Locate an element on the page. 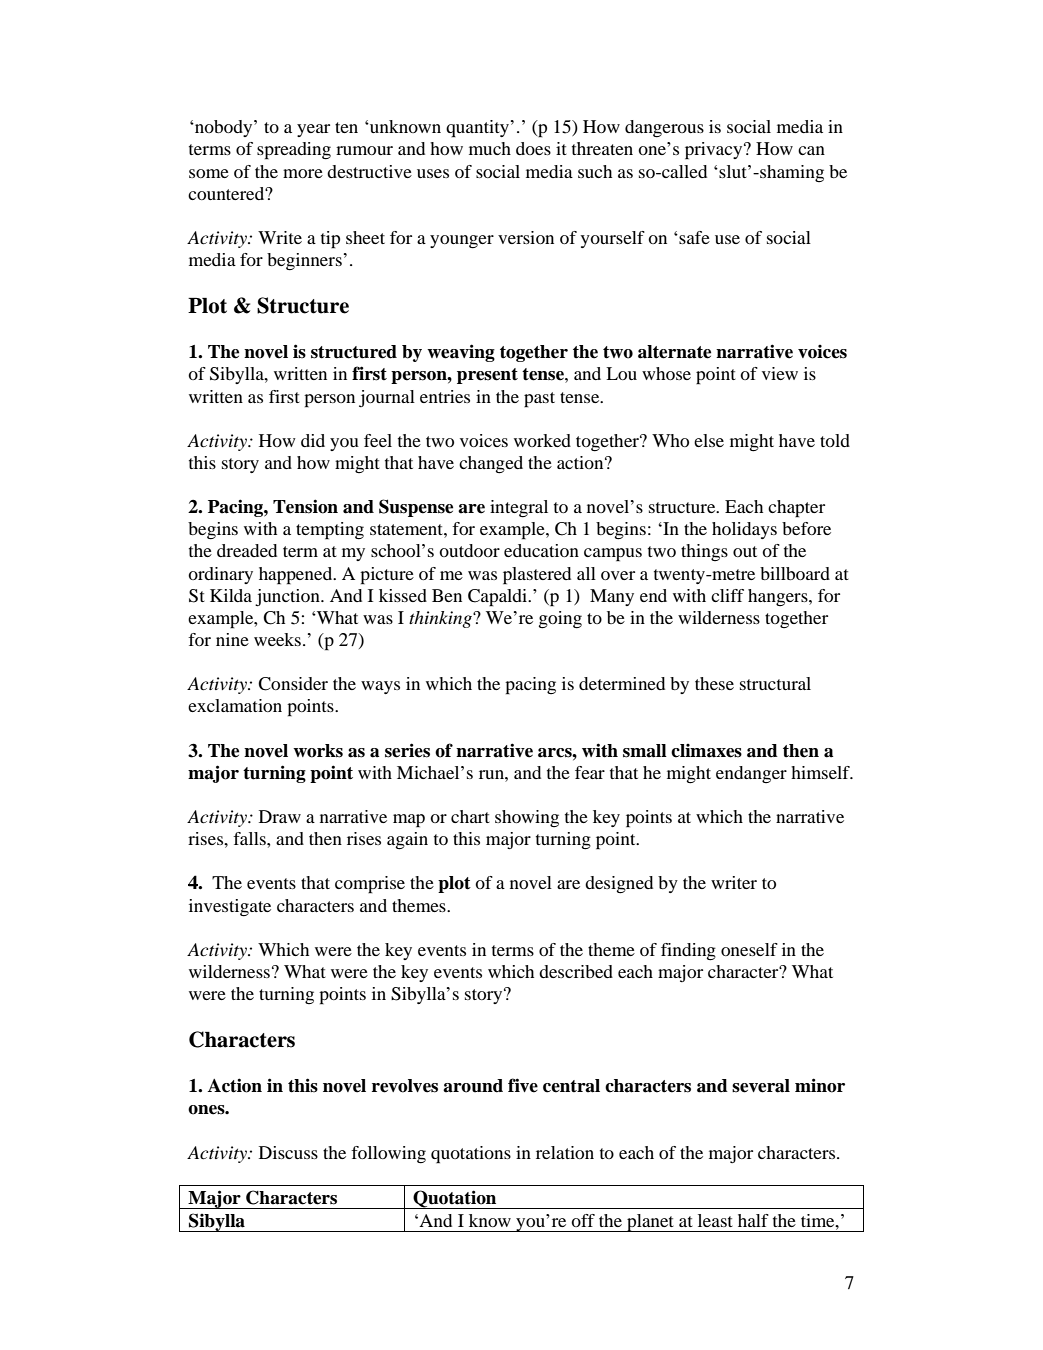 Image resolution: width=1043 pixels, height=1350 pixels. Tension is located at coordinates (305, 506).
